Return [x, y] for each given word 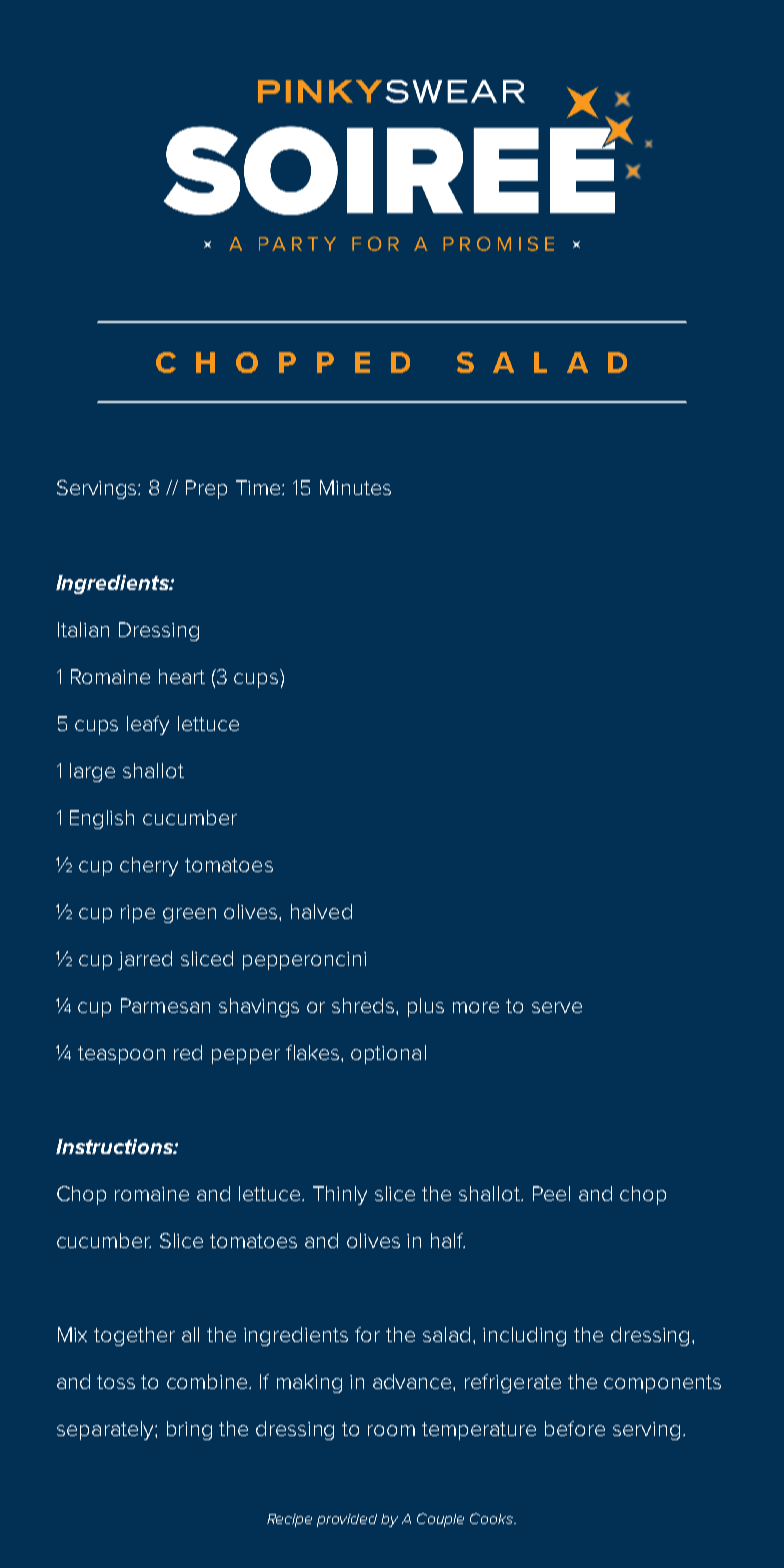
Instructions [115, 1146]
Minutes [355, 487]
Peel [551, 1193]
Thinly [340, 1195]
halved [321, 911]
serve [557, 1007]
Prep [206, 489]
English [102, 819]
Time [259, 487]
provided [347, 1520]
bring [189, 1430]
